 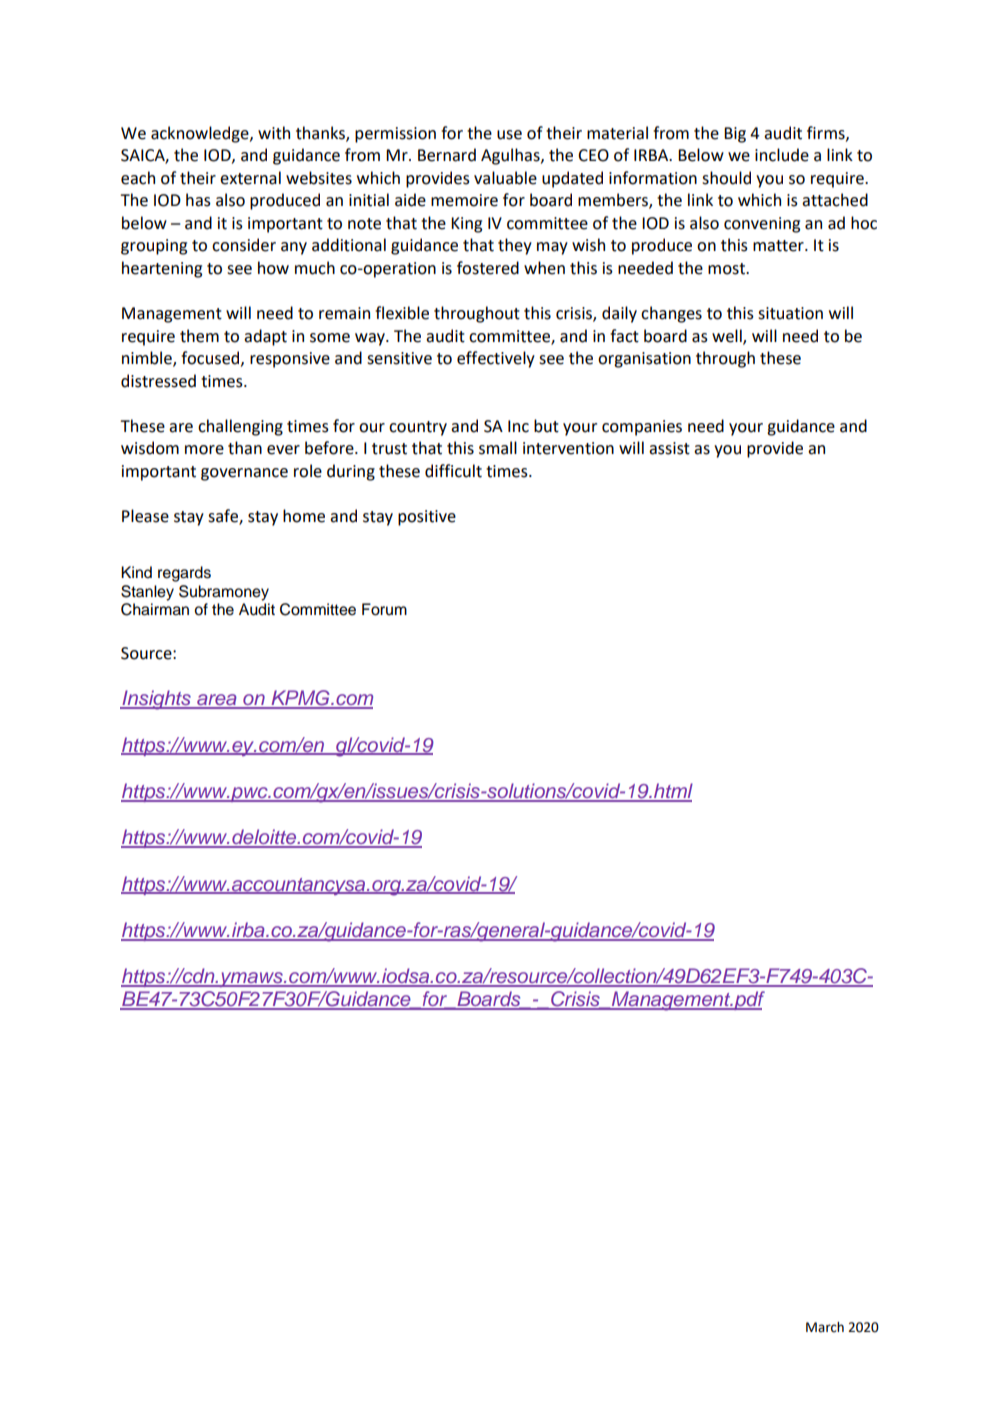 I want to click on March, so click(x=825, y=1327).
